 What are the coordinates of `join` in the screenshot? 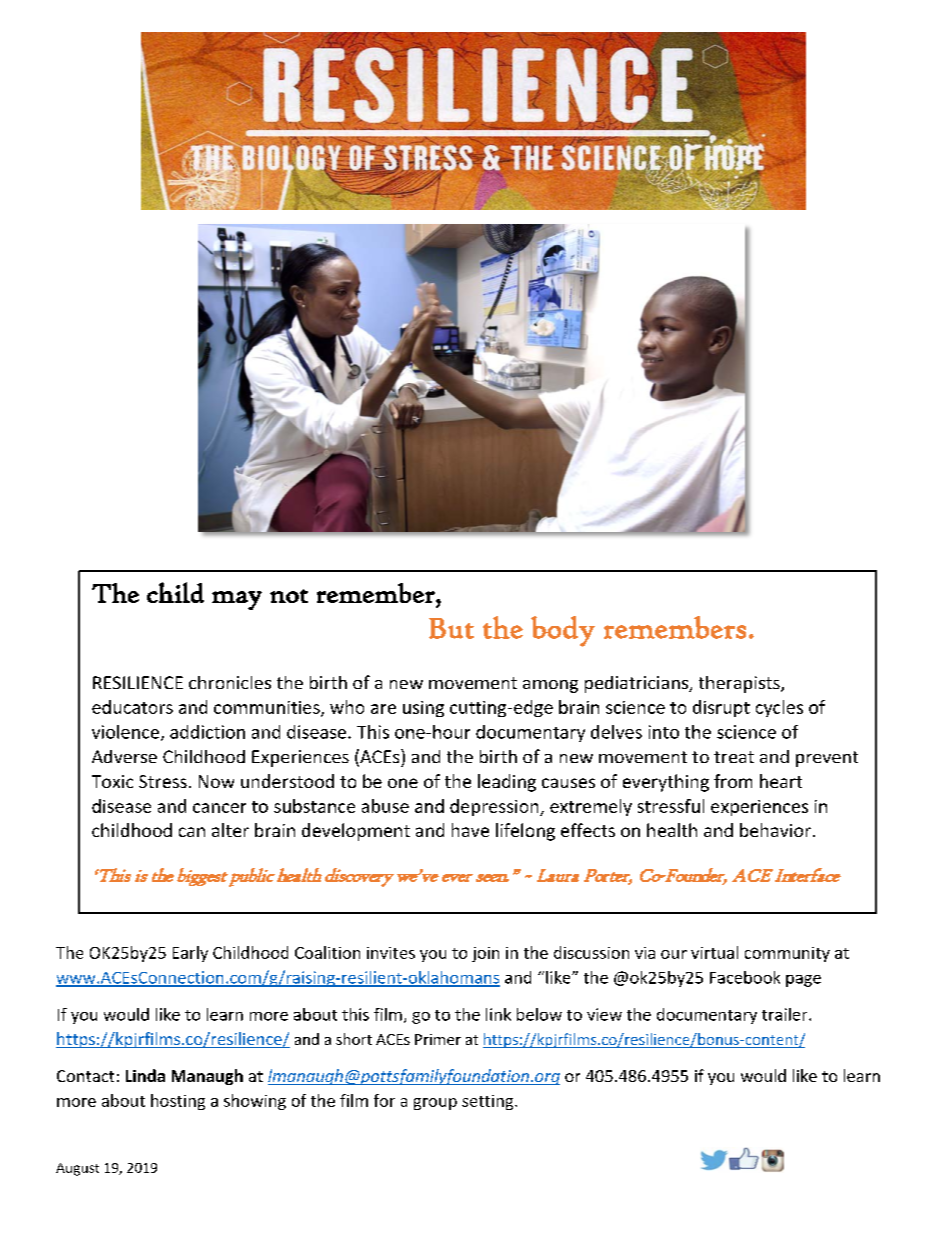 It's located at (485, 954).
